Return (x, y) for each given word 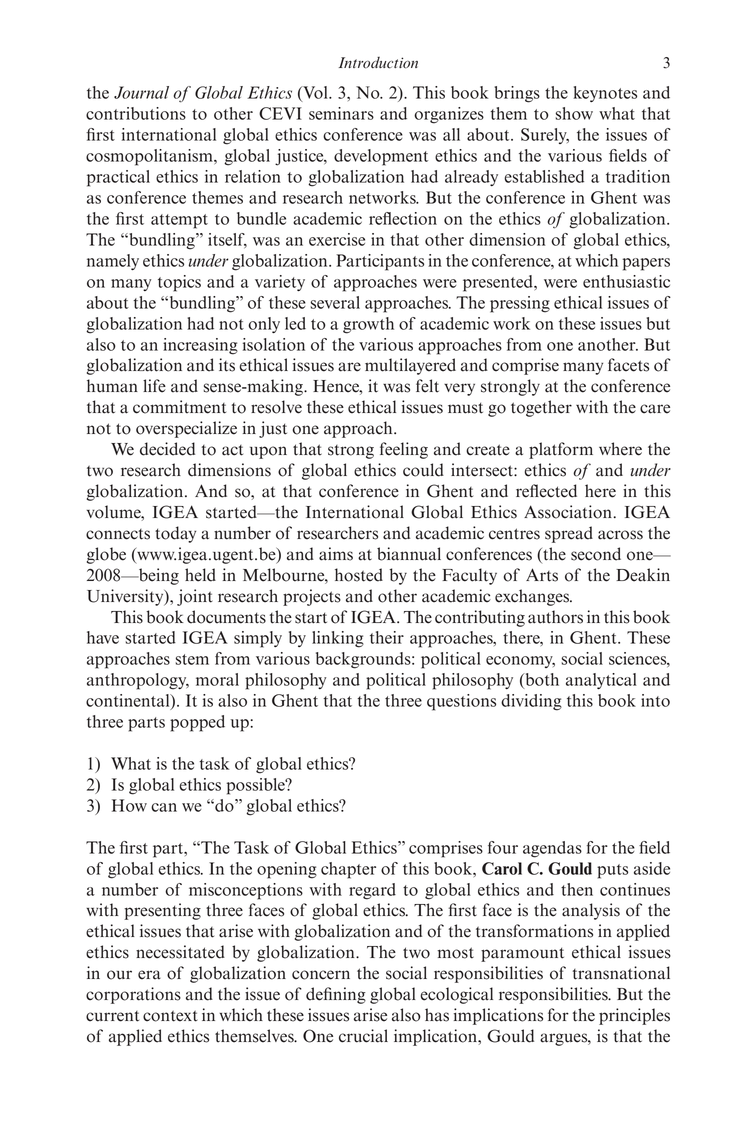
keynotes (605, 94)
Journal (141, 92)
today (175, 534)
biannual (409, 554)
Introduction (378, 63)
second (596, 554)
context (170, 1016)
